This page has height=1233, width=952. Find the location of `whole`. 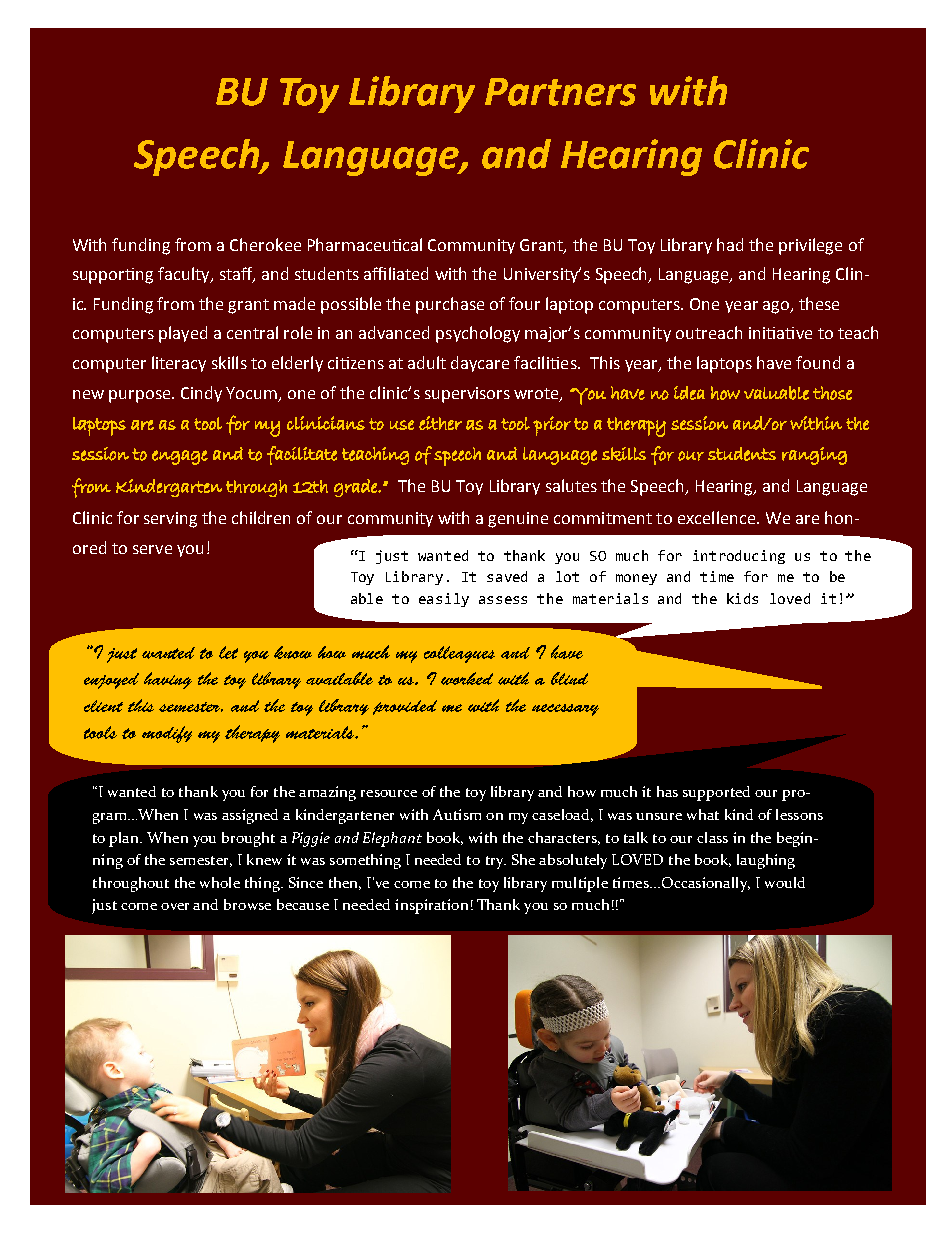

whole is located at coordinates (220, 882).
